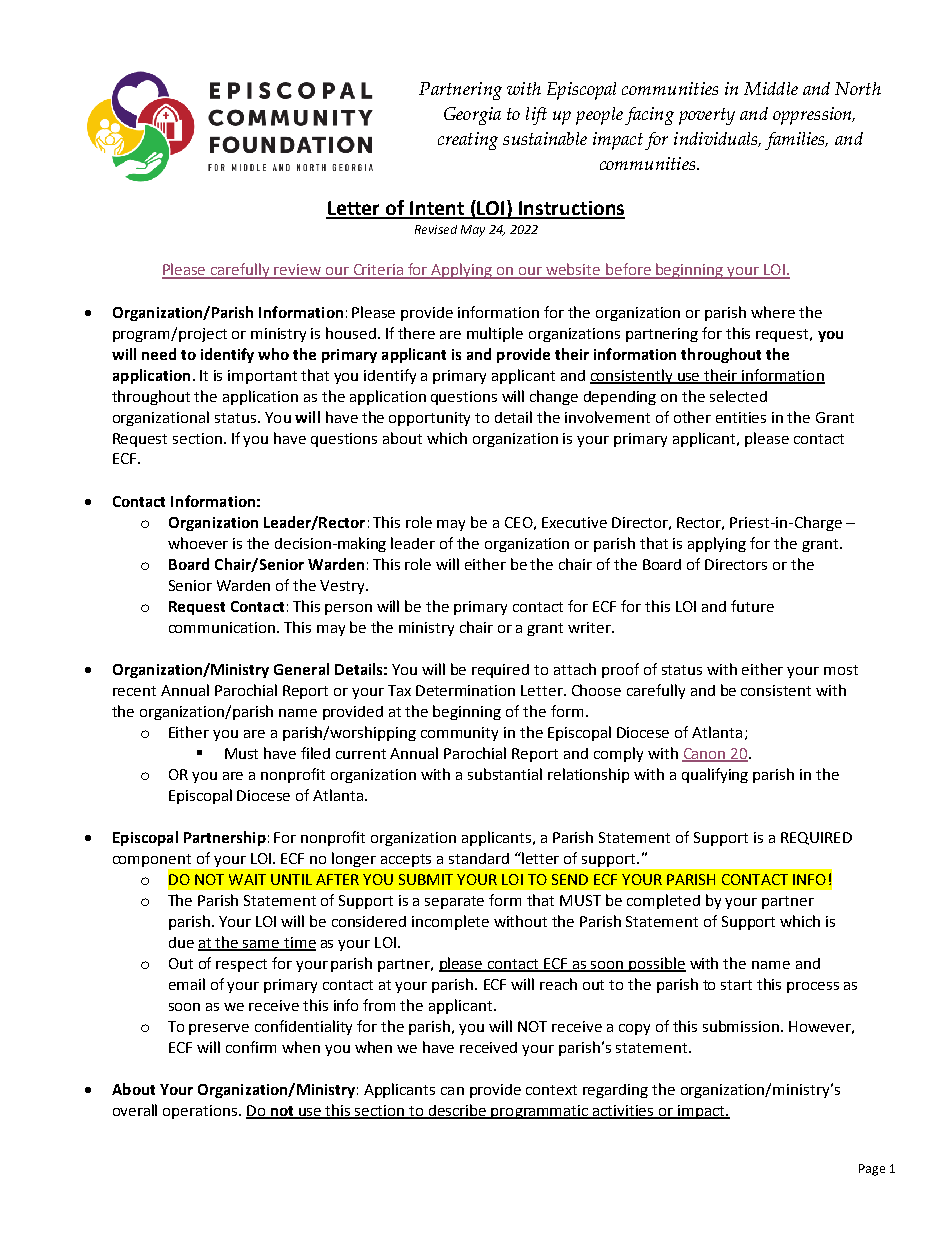 The image size is (952, 1233). I want to click on families, so click(796, 141).
